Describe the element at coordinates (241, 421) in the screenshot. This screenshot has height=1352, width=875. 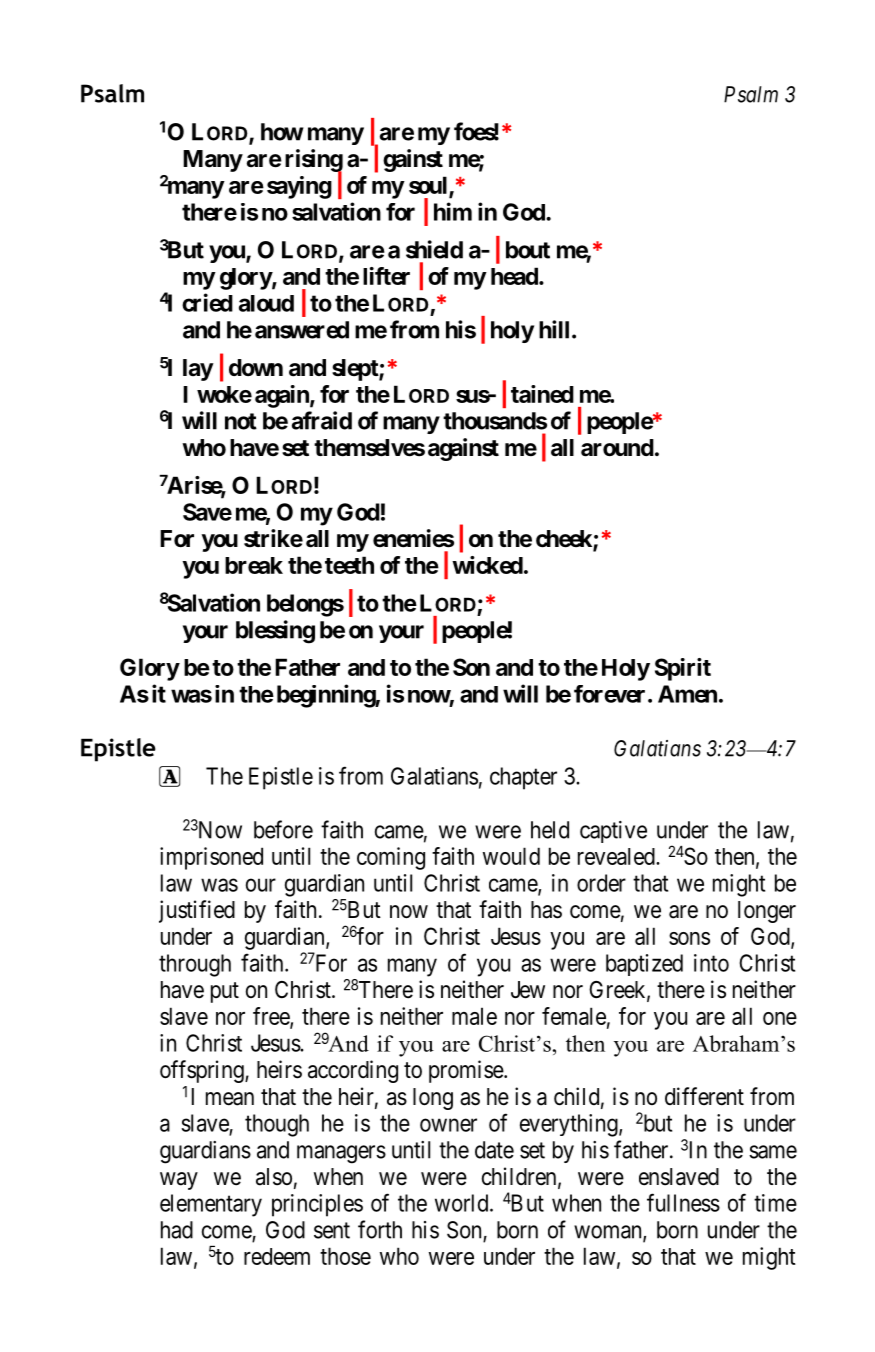
I see `not` at that location.
